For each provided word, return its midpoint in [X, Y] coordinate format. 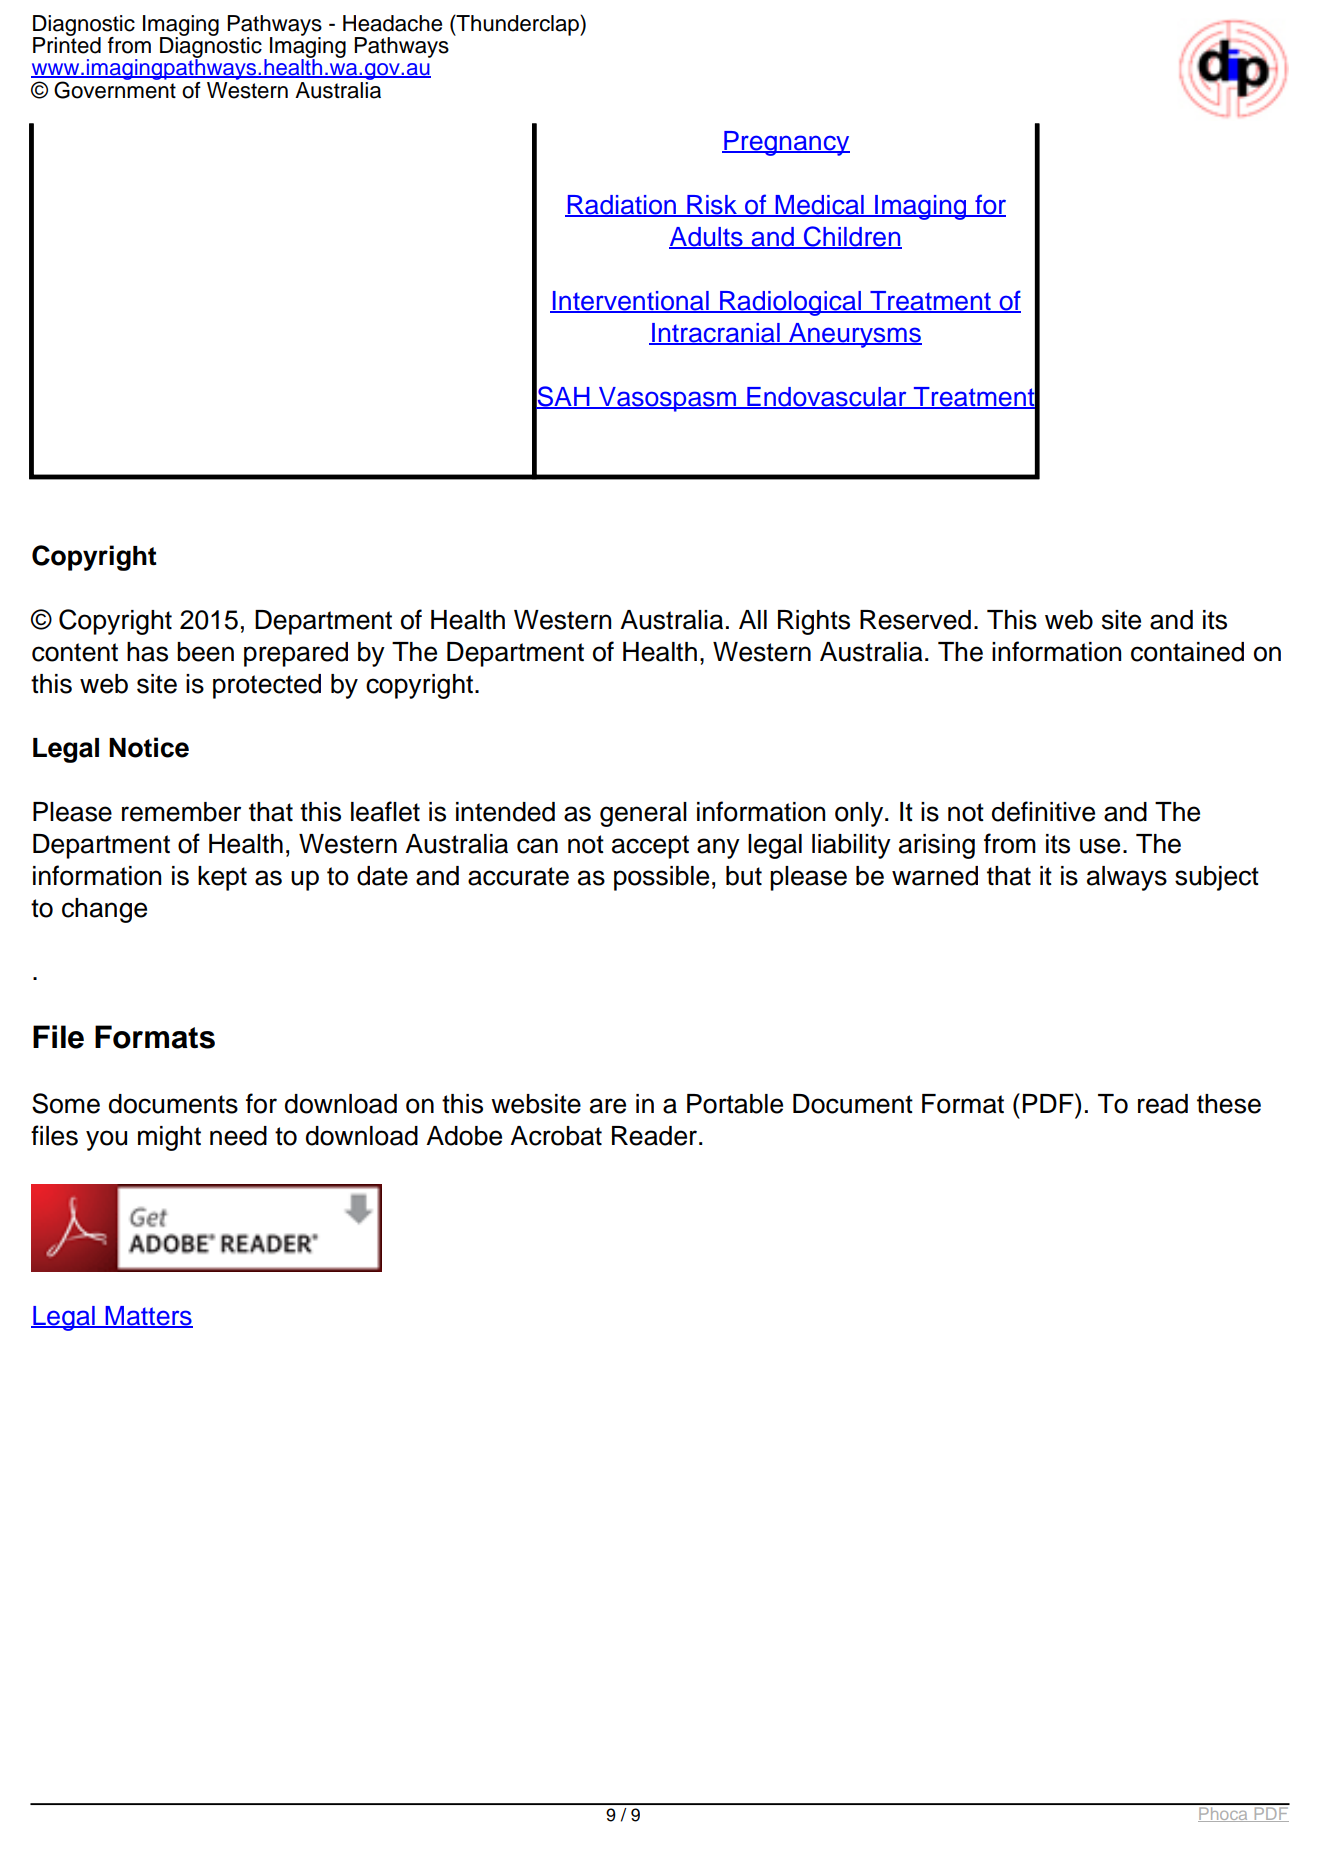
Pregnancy [786, 143]
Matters [148, 1317]
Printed [67, 44]
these [1229, 1104]
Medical [819, 206]
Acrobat [556, 1136]
